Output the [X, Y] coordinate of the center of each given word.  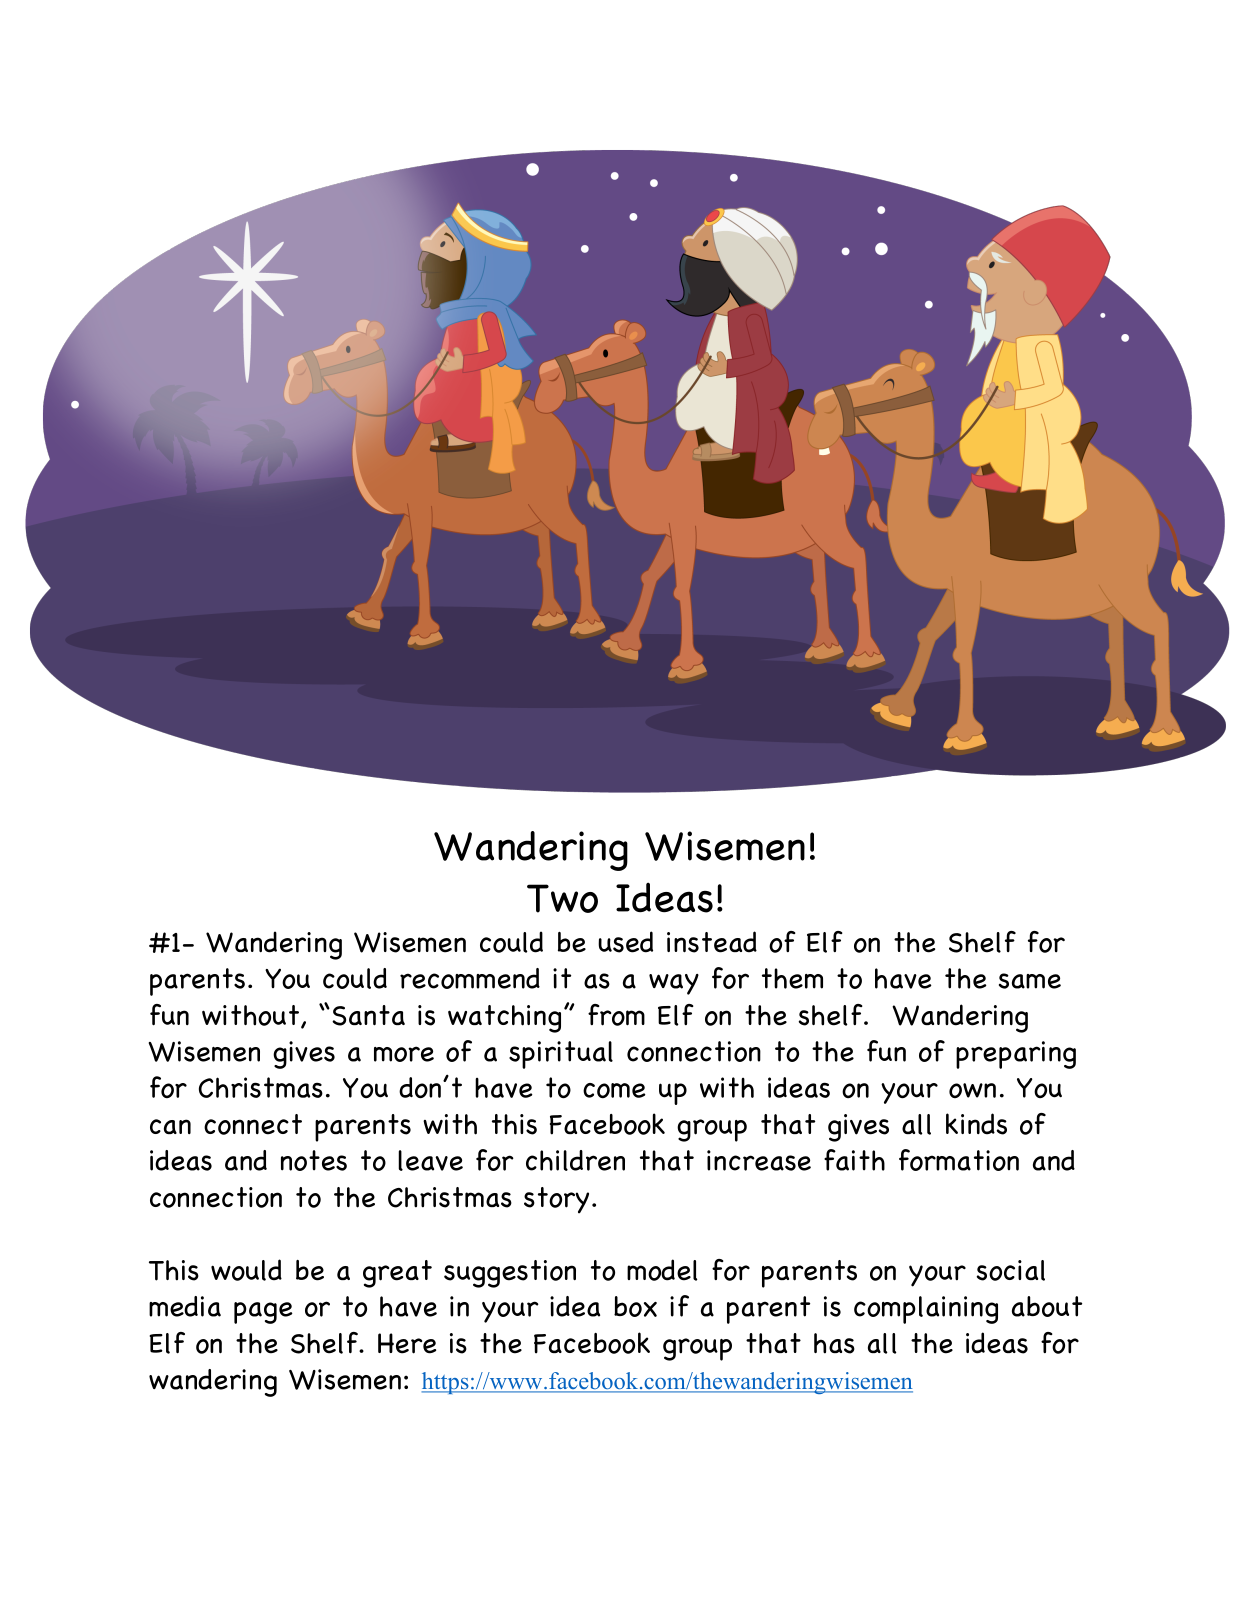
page [263, 1313]
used [625, 942]
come [614, 1091]
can [170, 1126]
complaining [926, 1310]
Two [562, 898]
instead [712, 942]
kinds [976, 1124]
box [635, 1306]
